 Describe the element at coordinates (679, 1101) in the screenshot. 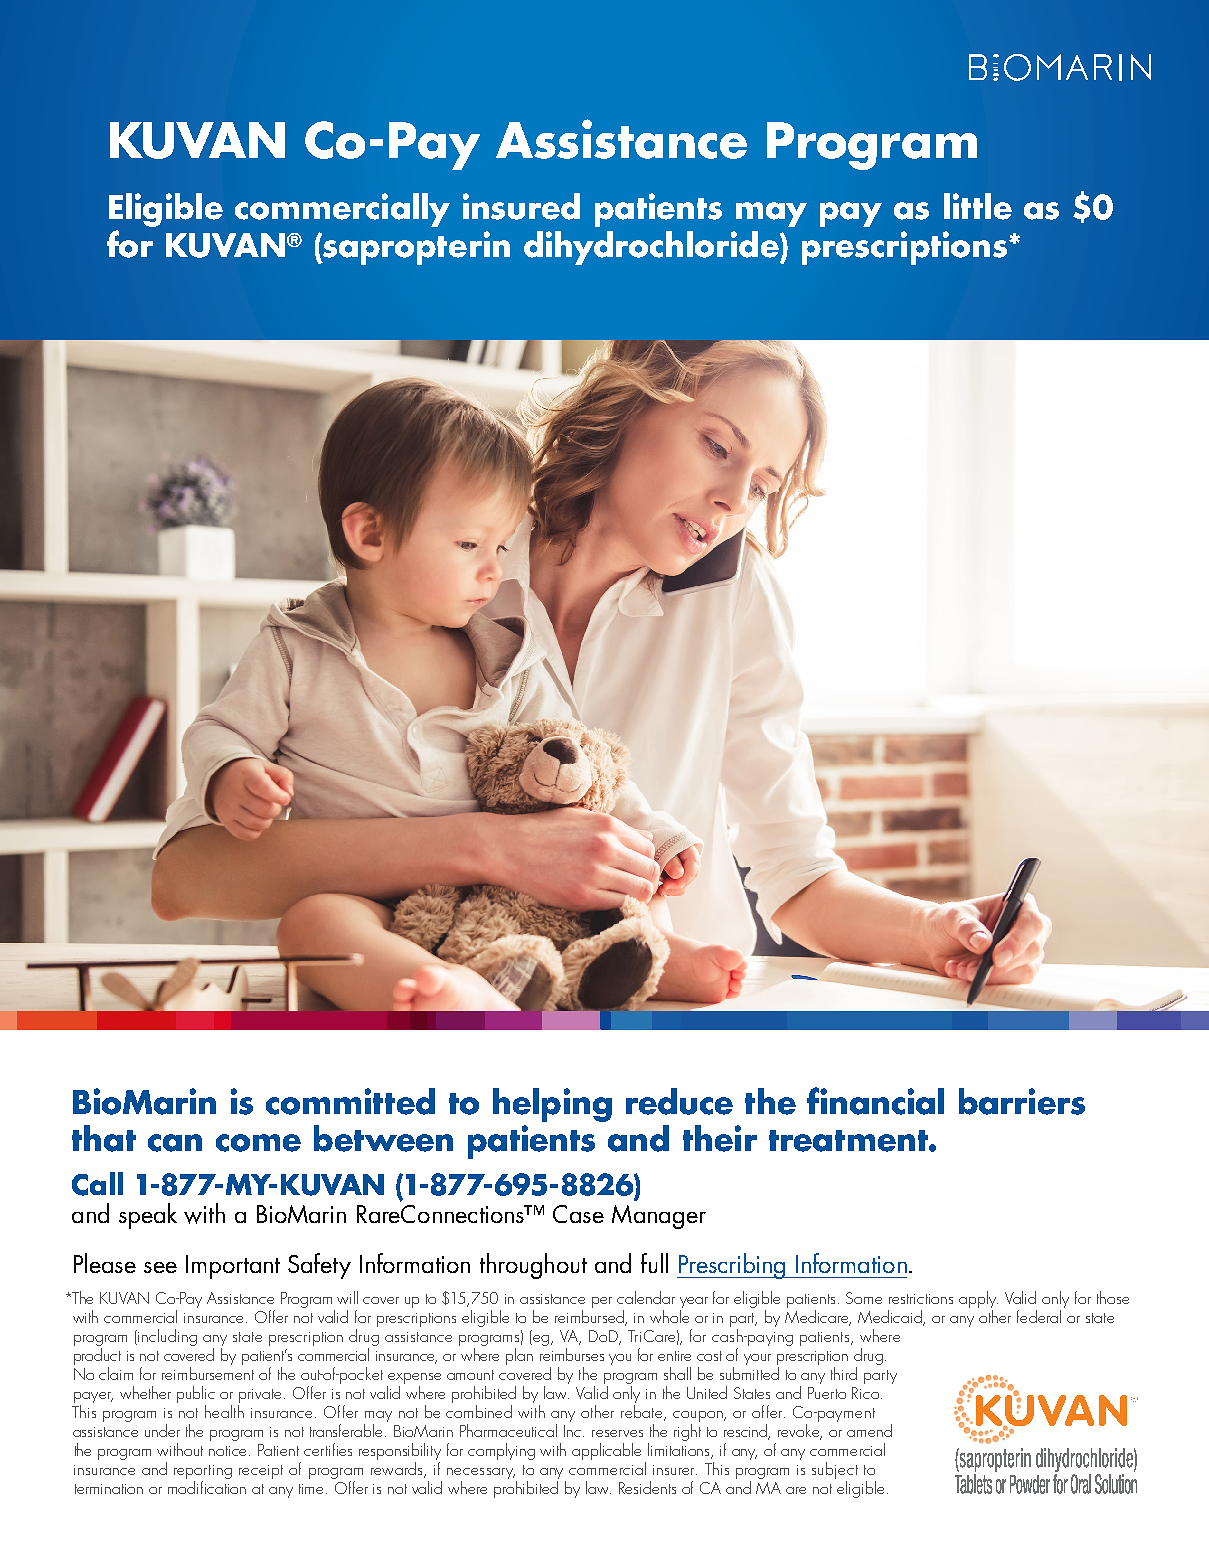

I see `reduce` at that location.
